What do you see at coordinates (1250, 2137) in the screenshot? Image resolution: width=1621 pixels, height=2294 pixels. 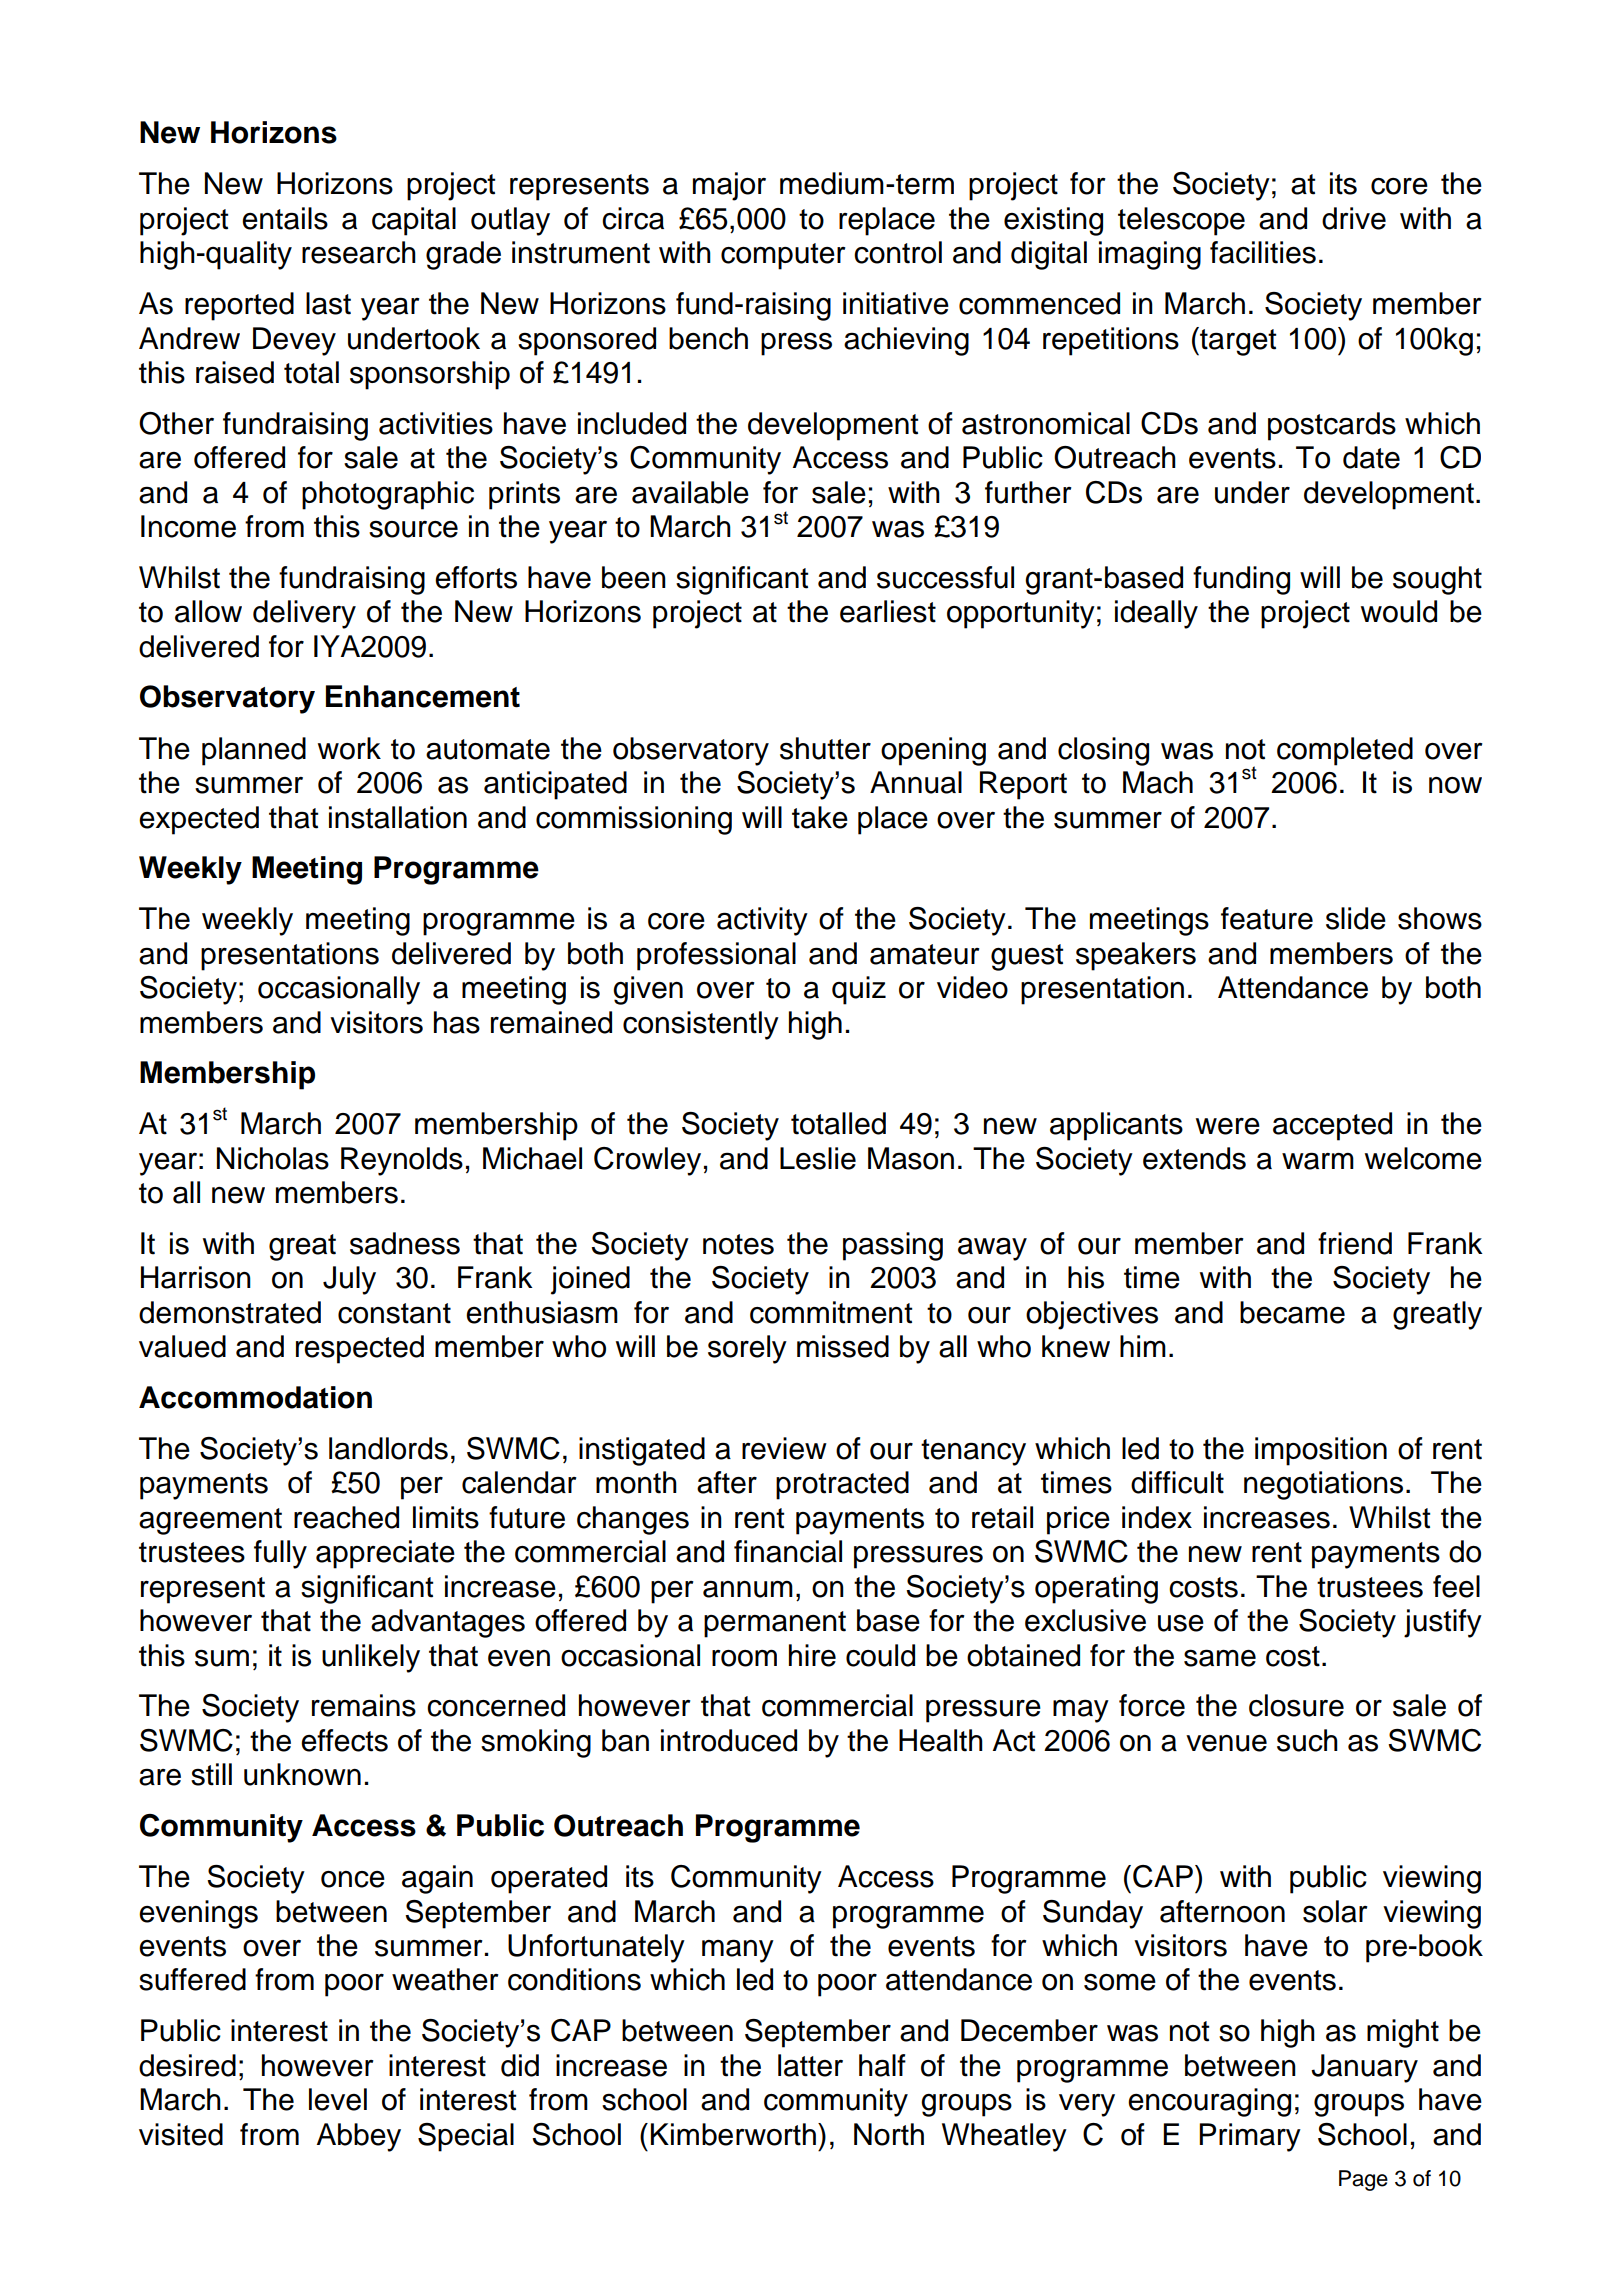 I see `Primary` at bounding box center [1250, 2137].
